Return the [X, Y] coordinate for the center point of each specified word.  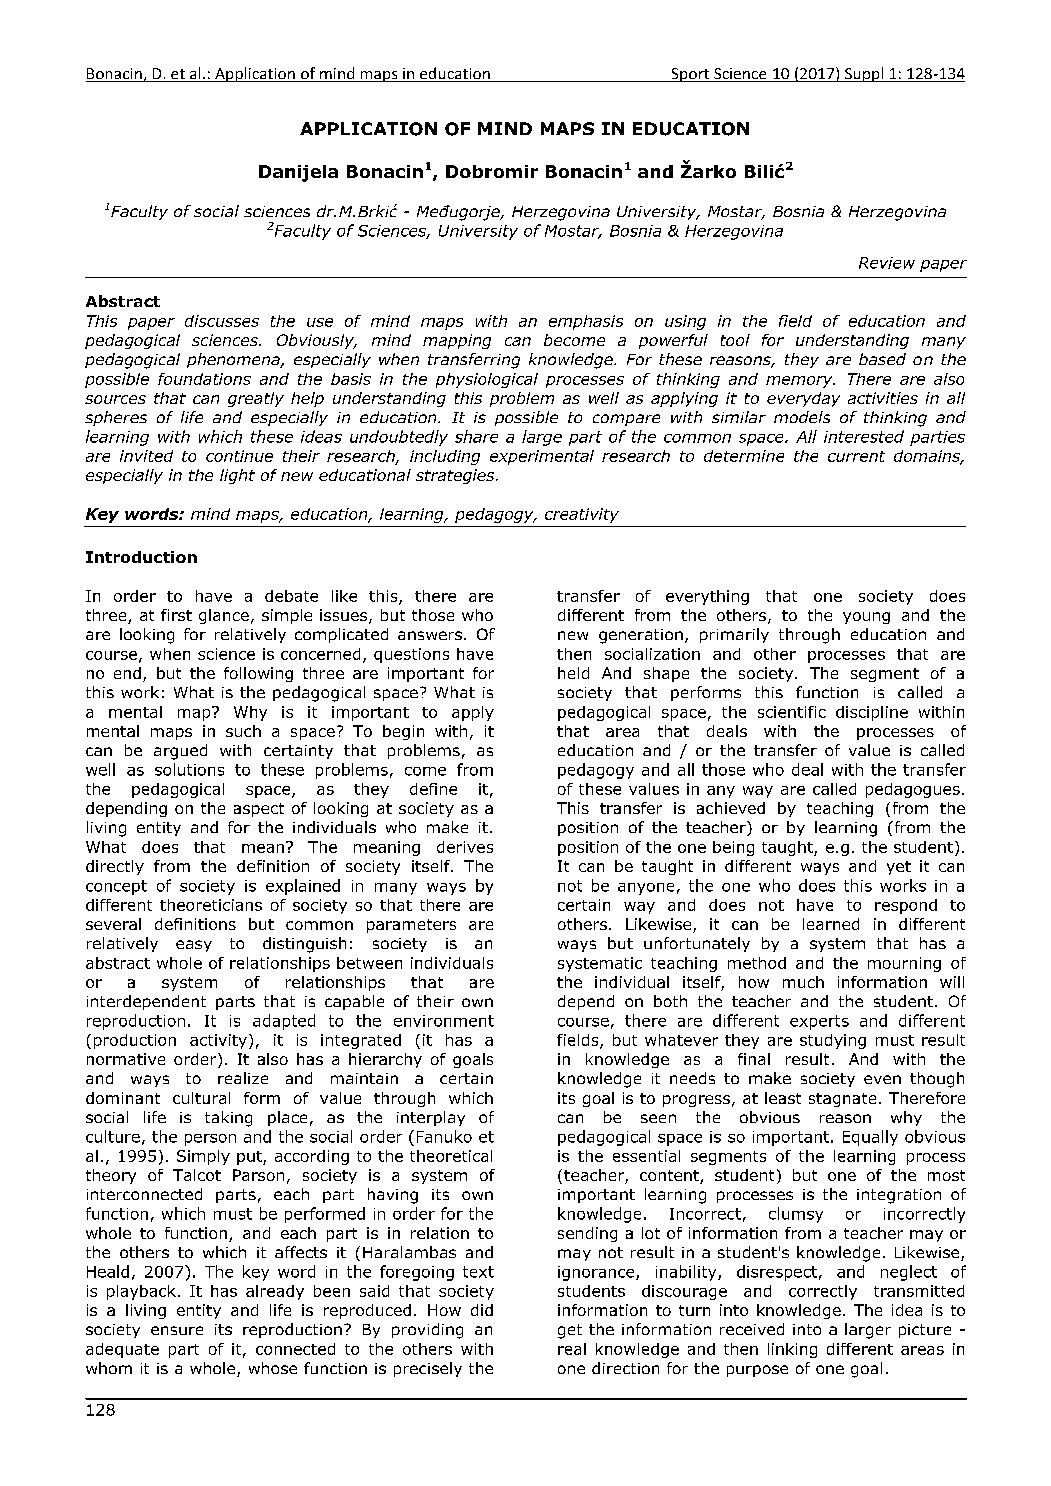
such [243, 731]
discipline [872, 713]
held [573, 673]
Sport [690, 75]
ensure [177, 1330]
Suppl [864, 74]
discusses [222, 321]
